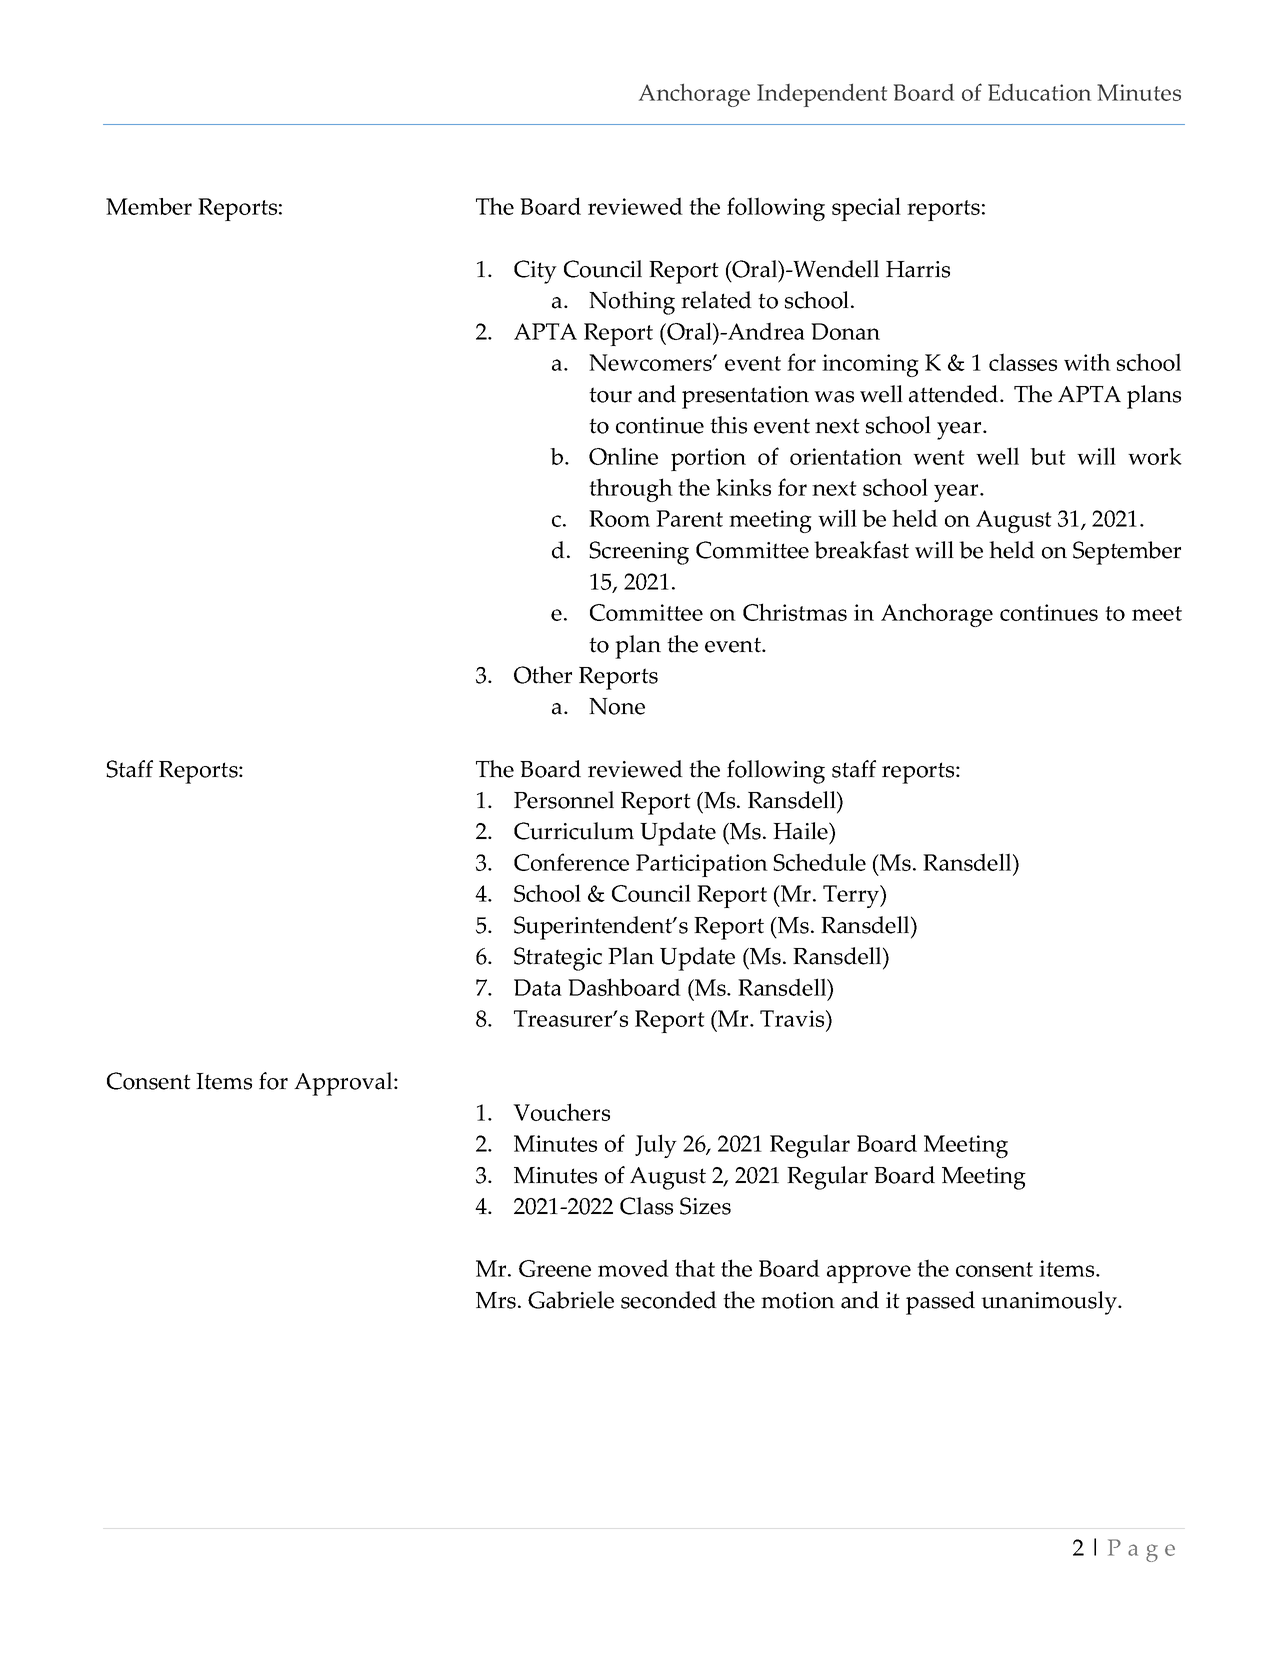 The height and width of the screenshot is (1667, 1288). What do you see at coordinates (149, 206) in the screenshot?
I see `Member` at bounding box center [149, 206].
